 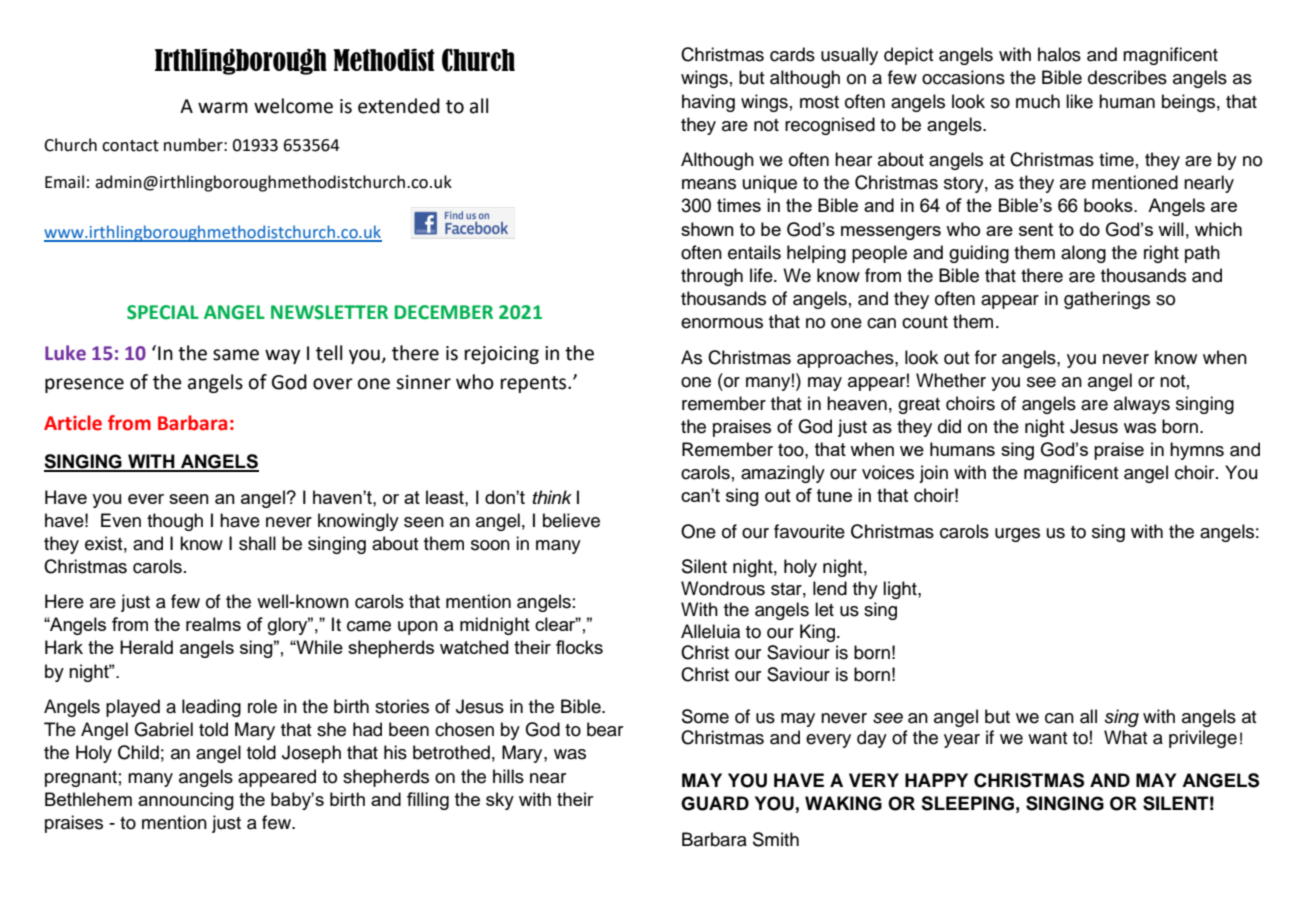 I want to click on through, so click(x=712, y=277).
